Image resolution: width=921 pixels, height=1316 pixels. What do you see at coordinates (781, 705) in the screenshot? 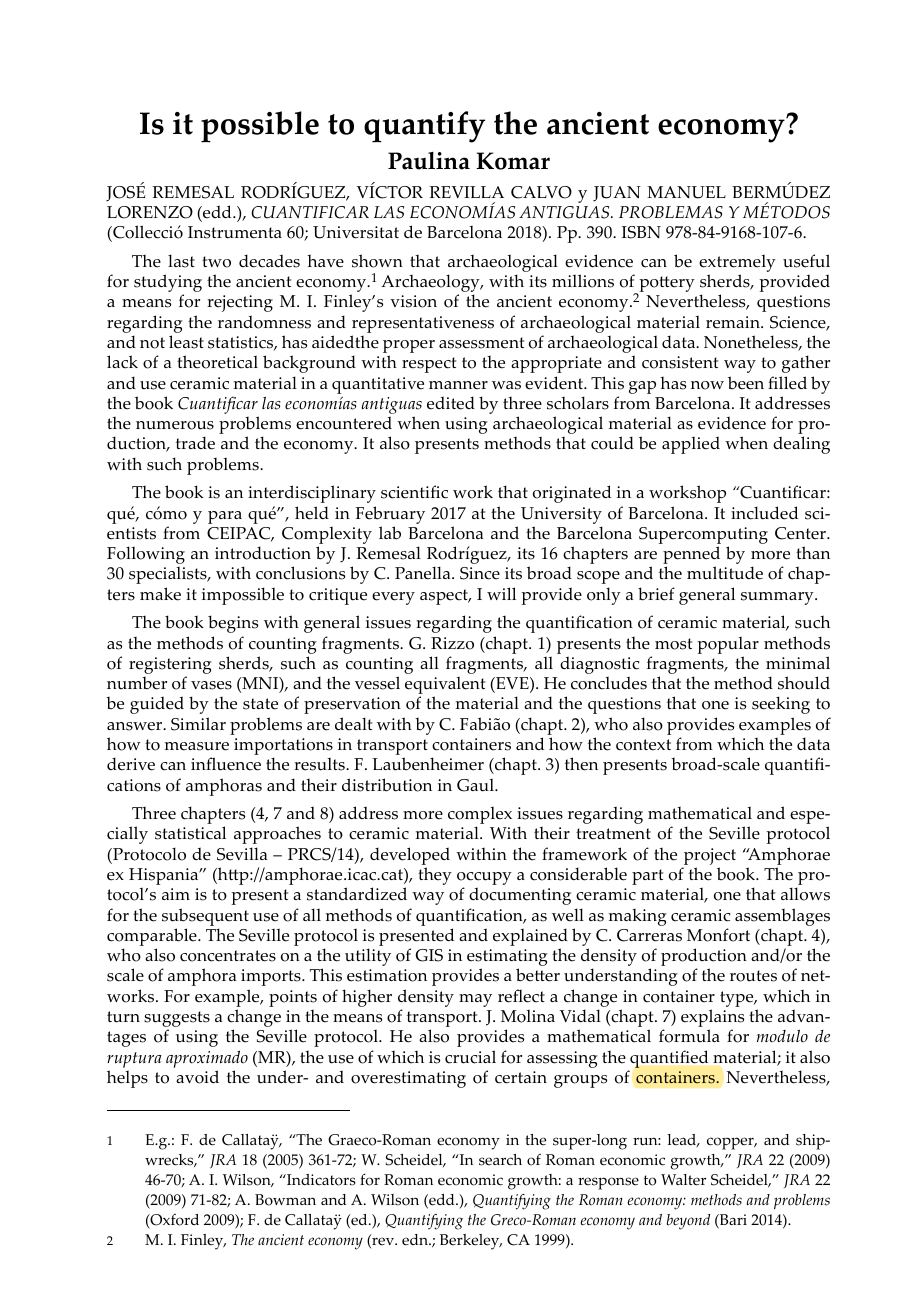
I see `seeking` at bounding box center [781, 705].
